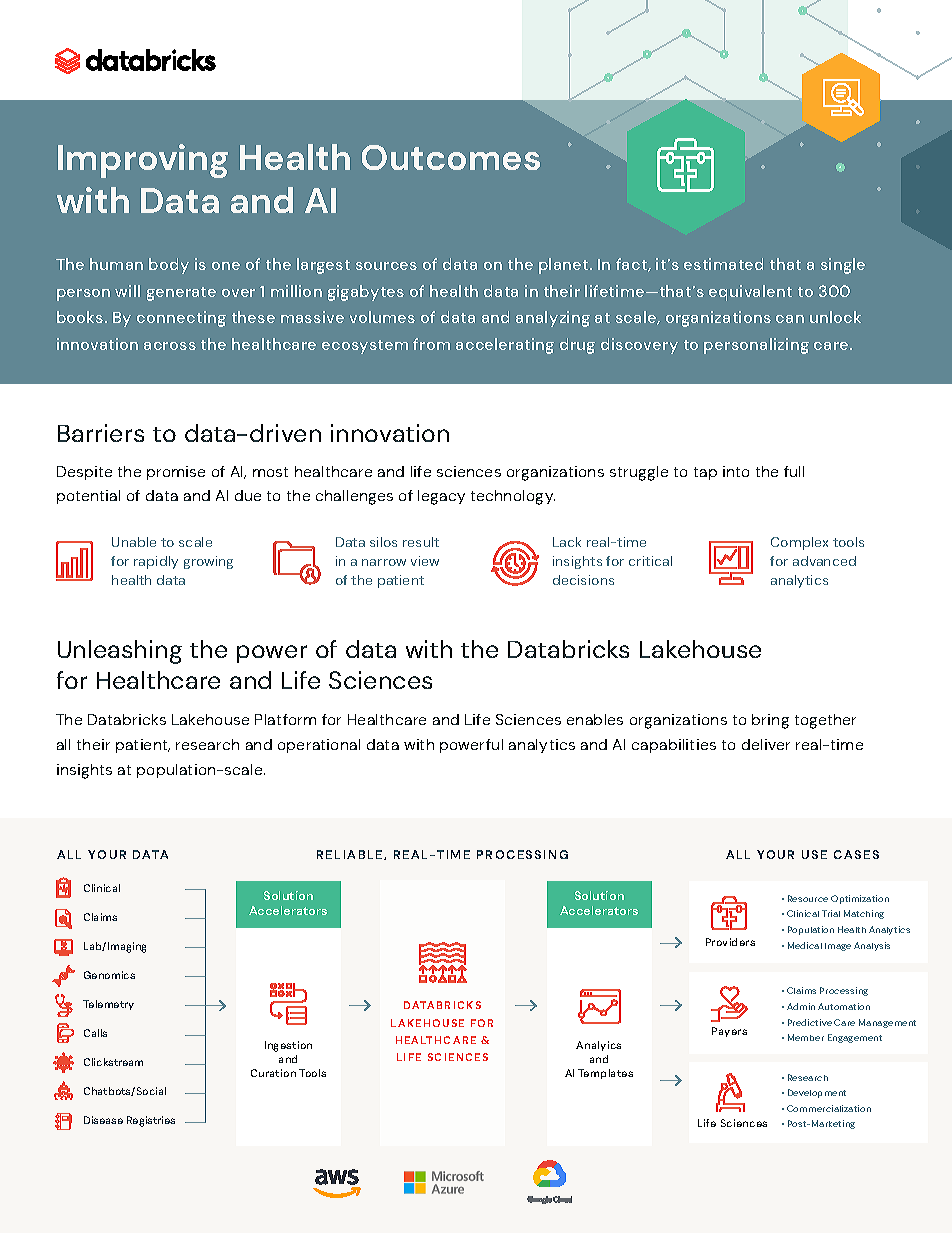  Describe the element at coordinates (824, 561) in the screenshot. I see `advanced` at that location.
